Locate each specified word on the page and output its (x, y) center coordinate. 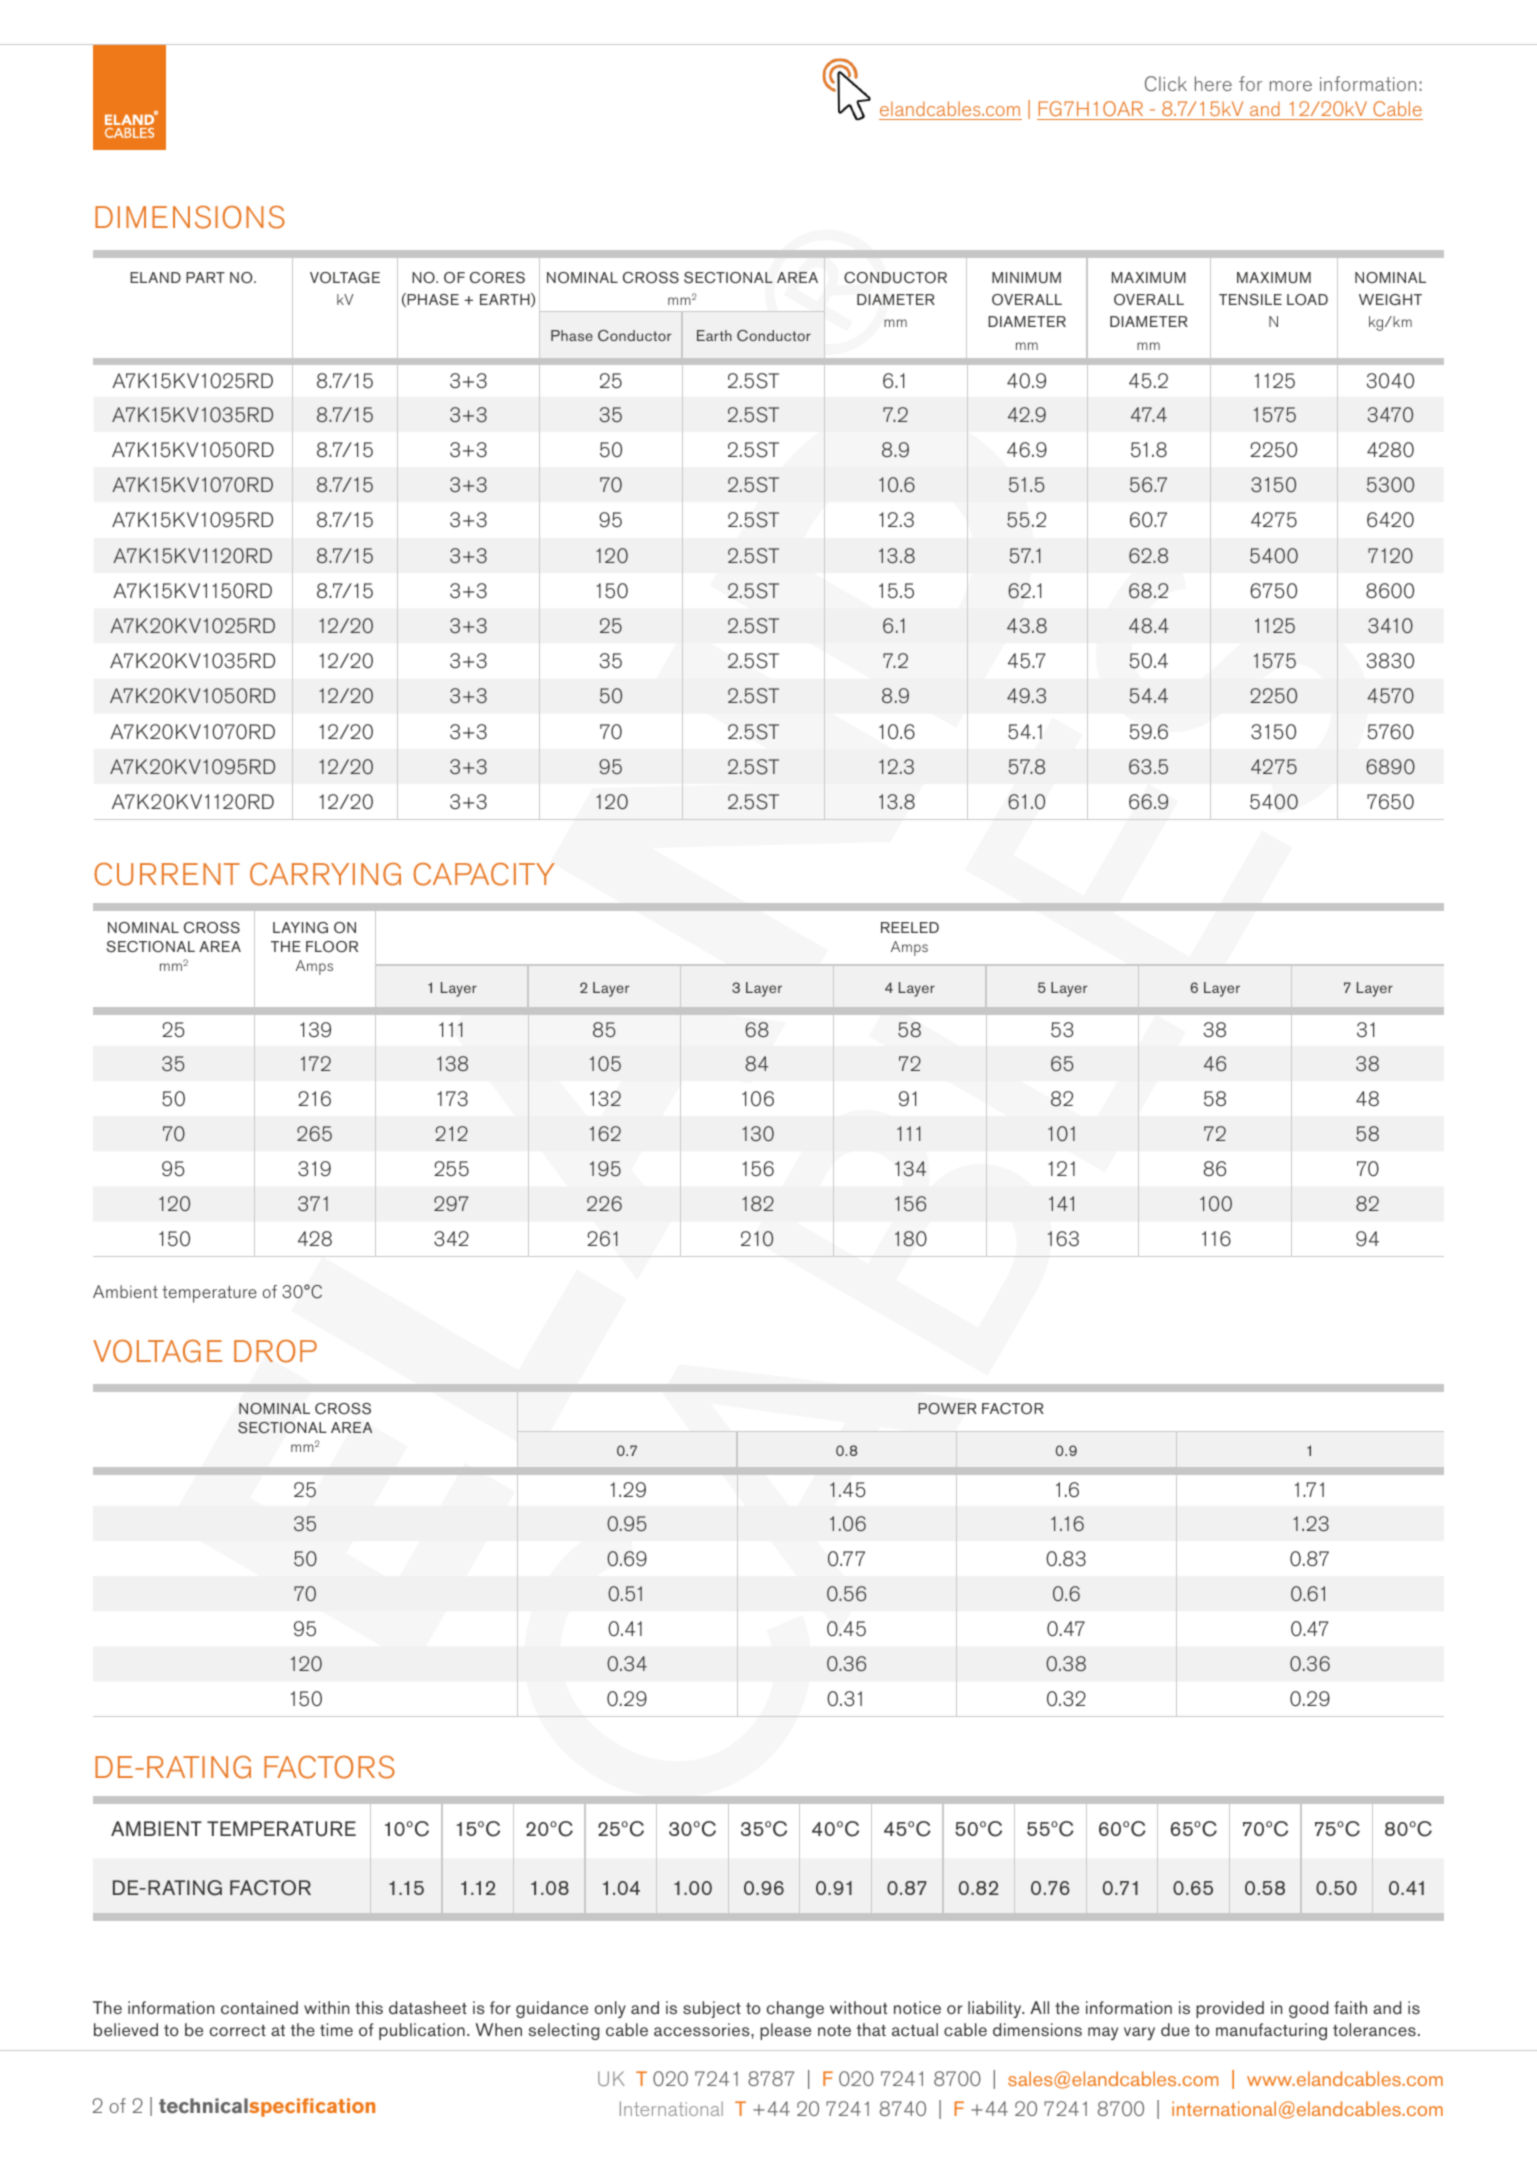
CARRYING (325, 874)
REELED (910, 927)
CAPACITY (484, 874)
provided (1230, 2009)
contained (259, 2007)
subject (712, 2009)
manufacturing (1271, 2031)
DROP (275, 1351)
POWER (947, 1408)
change (795, 2009)
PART (205, 277)
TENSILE (1250, 300)
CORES (497, 278)
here (1213, 83)
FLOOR (332, 947)
